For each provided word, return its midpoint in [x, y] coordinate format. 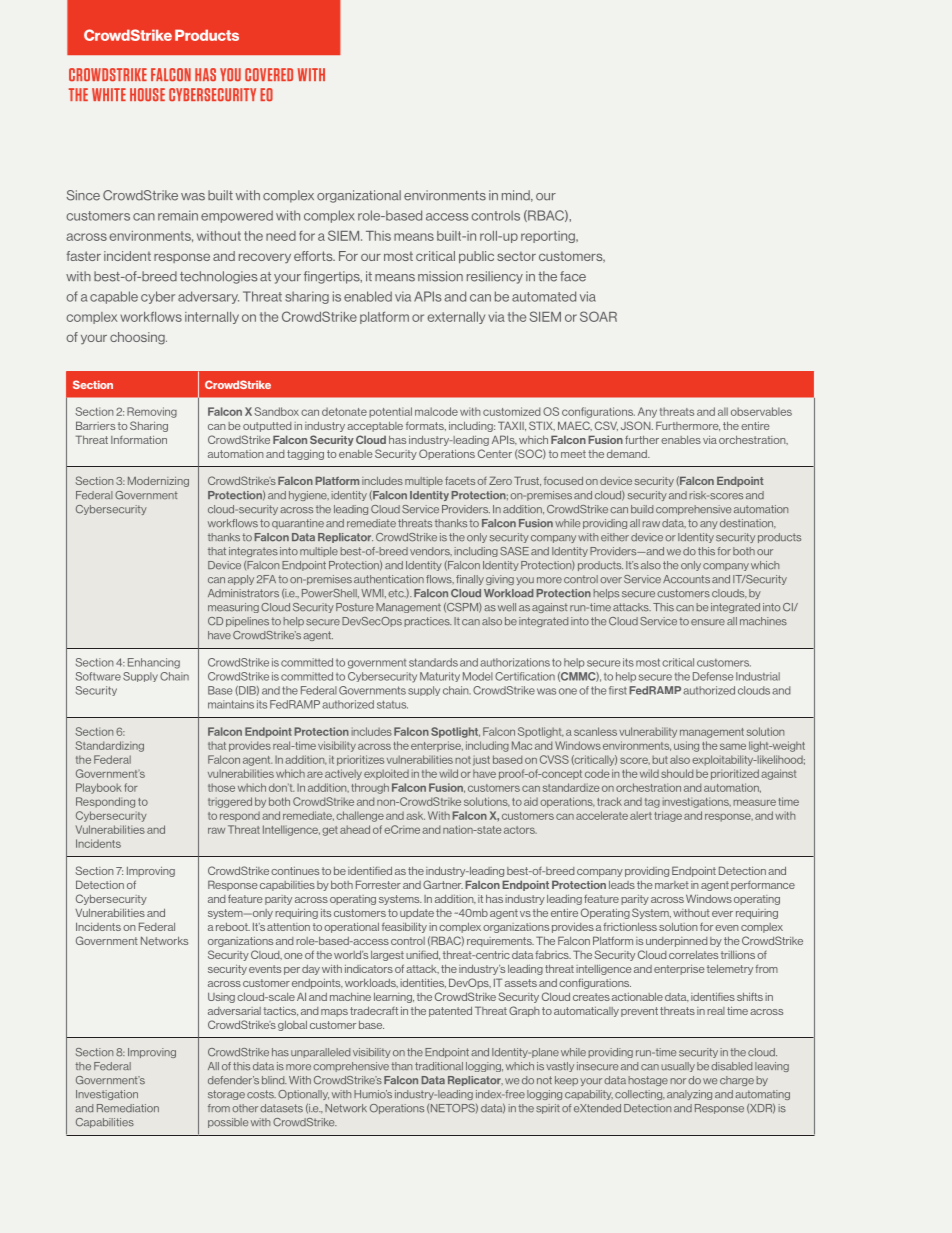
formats [426, 426]
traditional [439, 1066]
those [221, 787]
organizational [359, 196]
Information [139, 440]
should [677, 773]
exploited [386, 774]
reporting [549, 237]
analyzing [689, 1095]
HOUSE [147, 94]
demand [628, 454]
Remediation [128, 1108]
